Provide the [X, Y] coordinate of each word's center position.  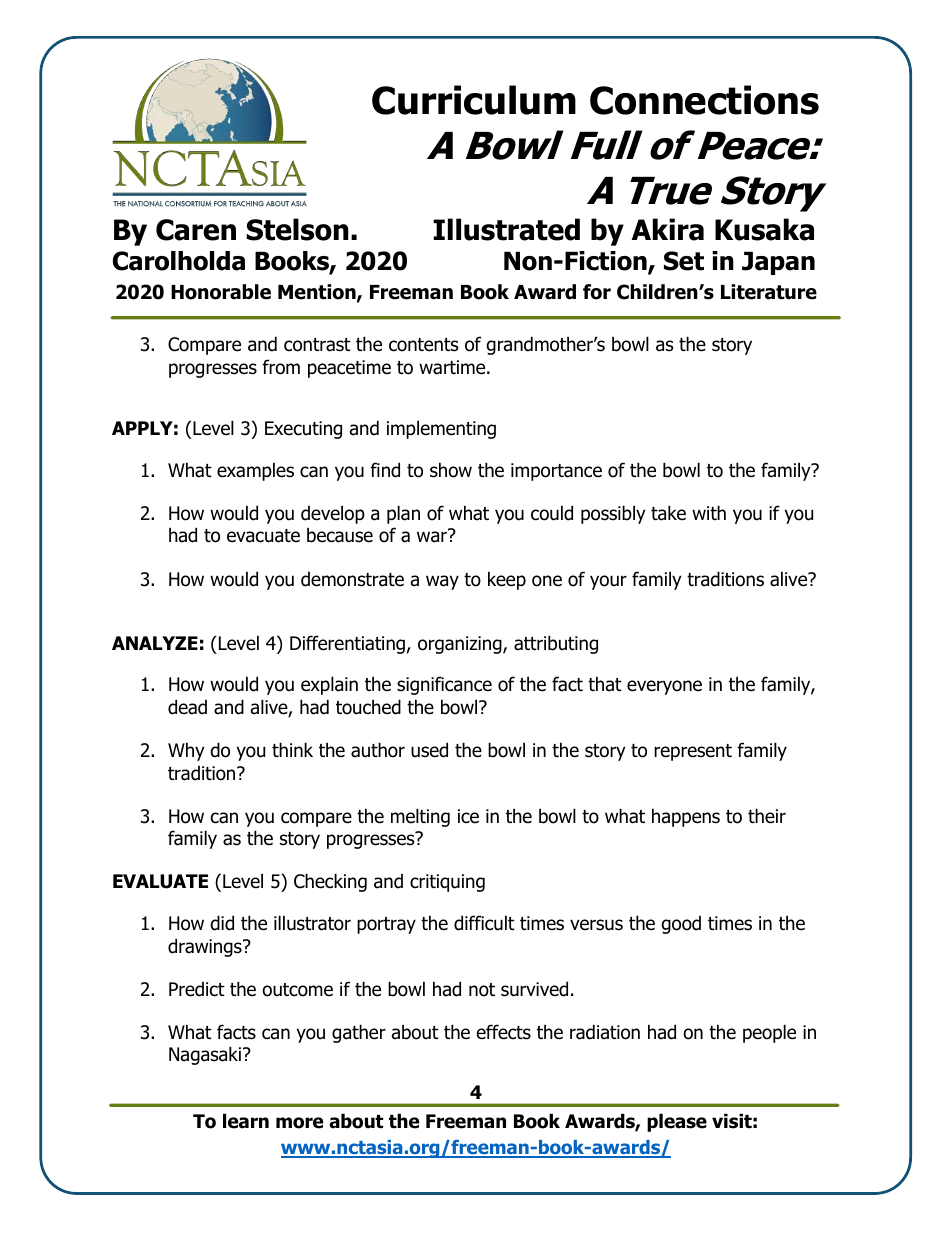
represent [693, 752]
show [451, 470]
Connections [704, 100]
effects [504, 1032]
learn [246, 1121]
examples [255, 471]
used [429, 750]
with [709, 512]
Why [186, 751]
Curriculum [474, 100]
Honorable [221, 292]
